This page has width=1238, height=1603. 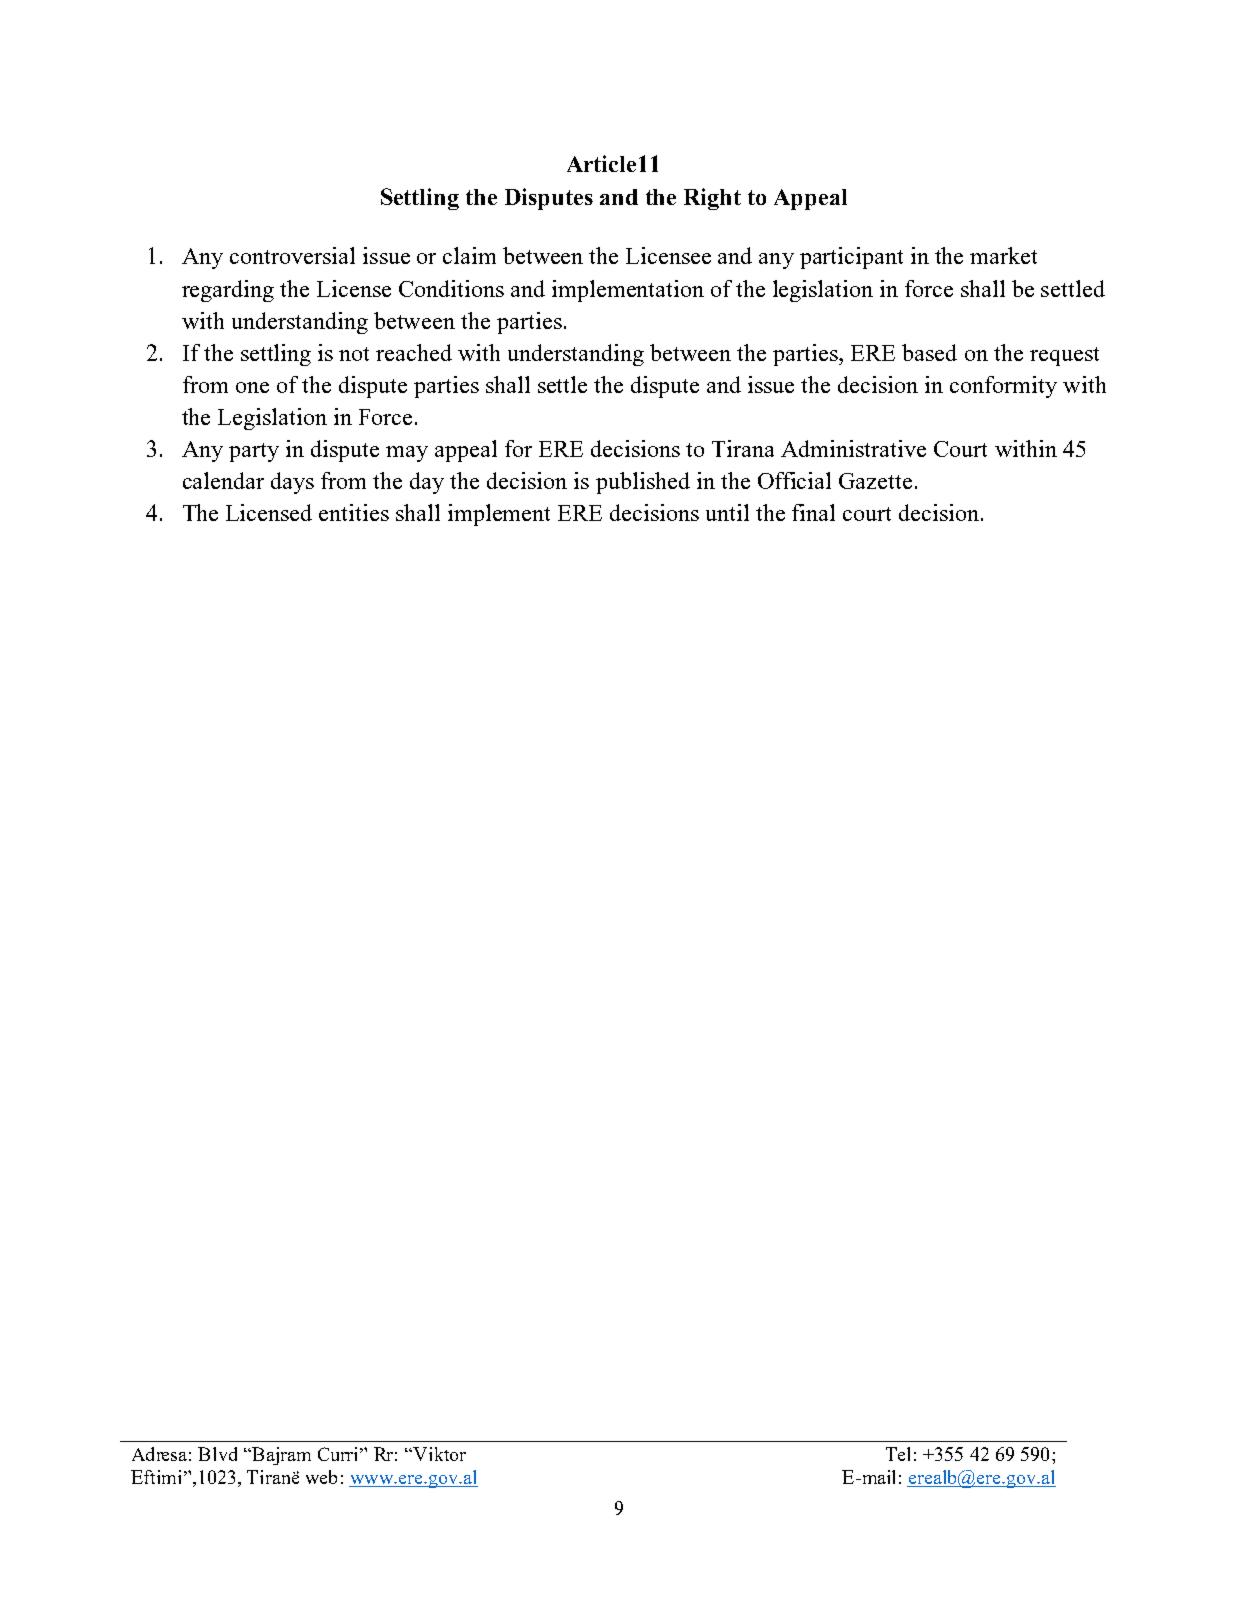 What do you see at coordinates (813, 512) in the page?
I see `final` at bounding box center [813, 512].
